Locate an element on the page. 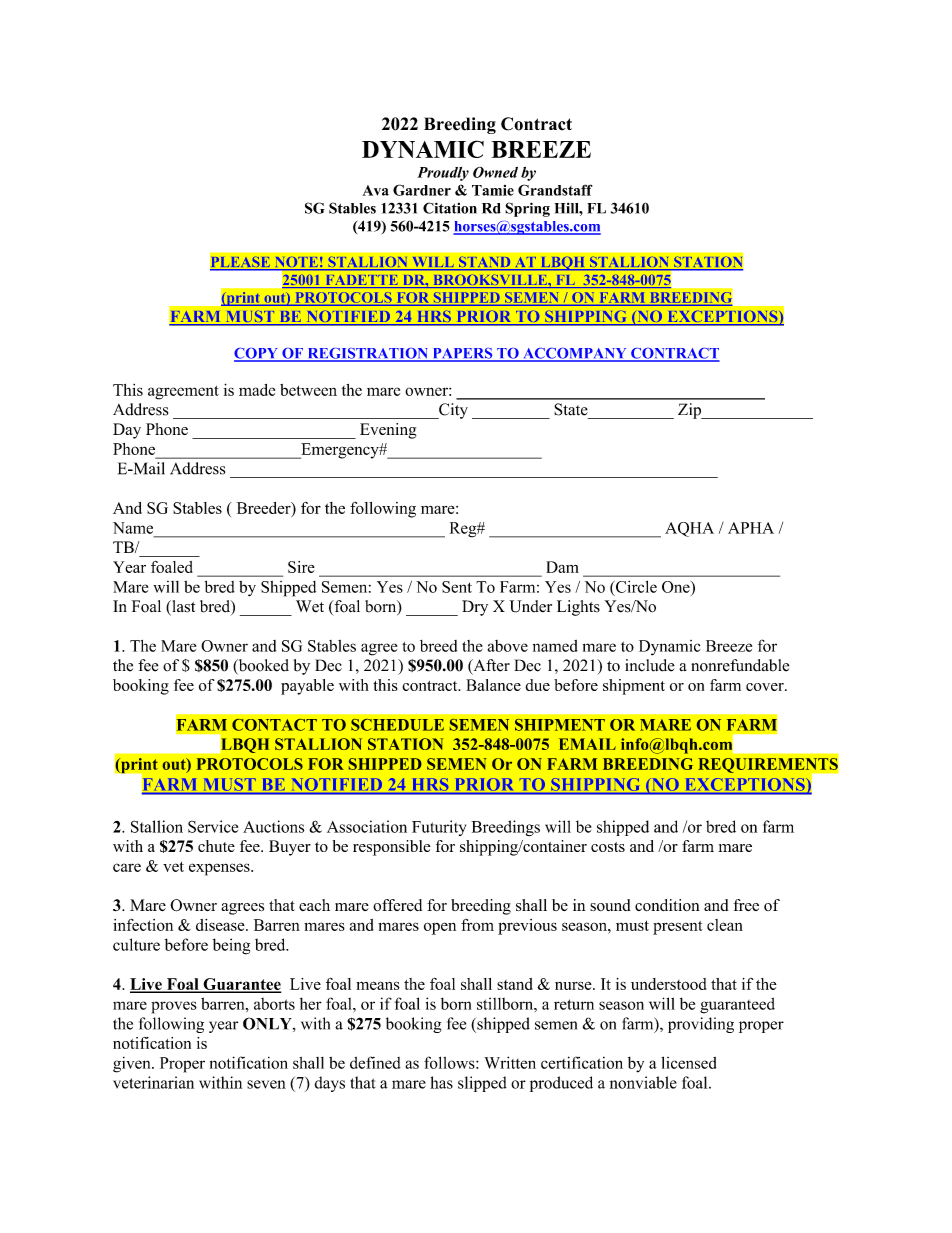 The width and height of the image is (952, 1233). veterinarian is located at coordinates (153, 1082).
